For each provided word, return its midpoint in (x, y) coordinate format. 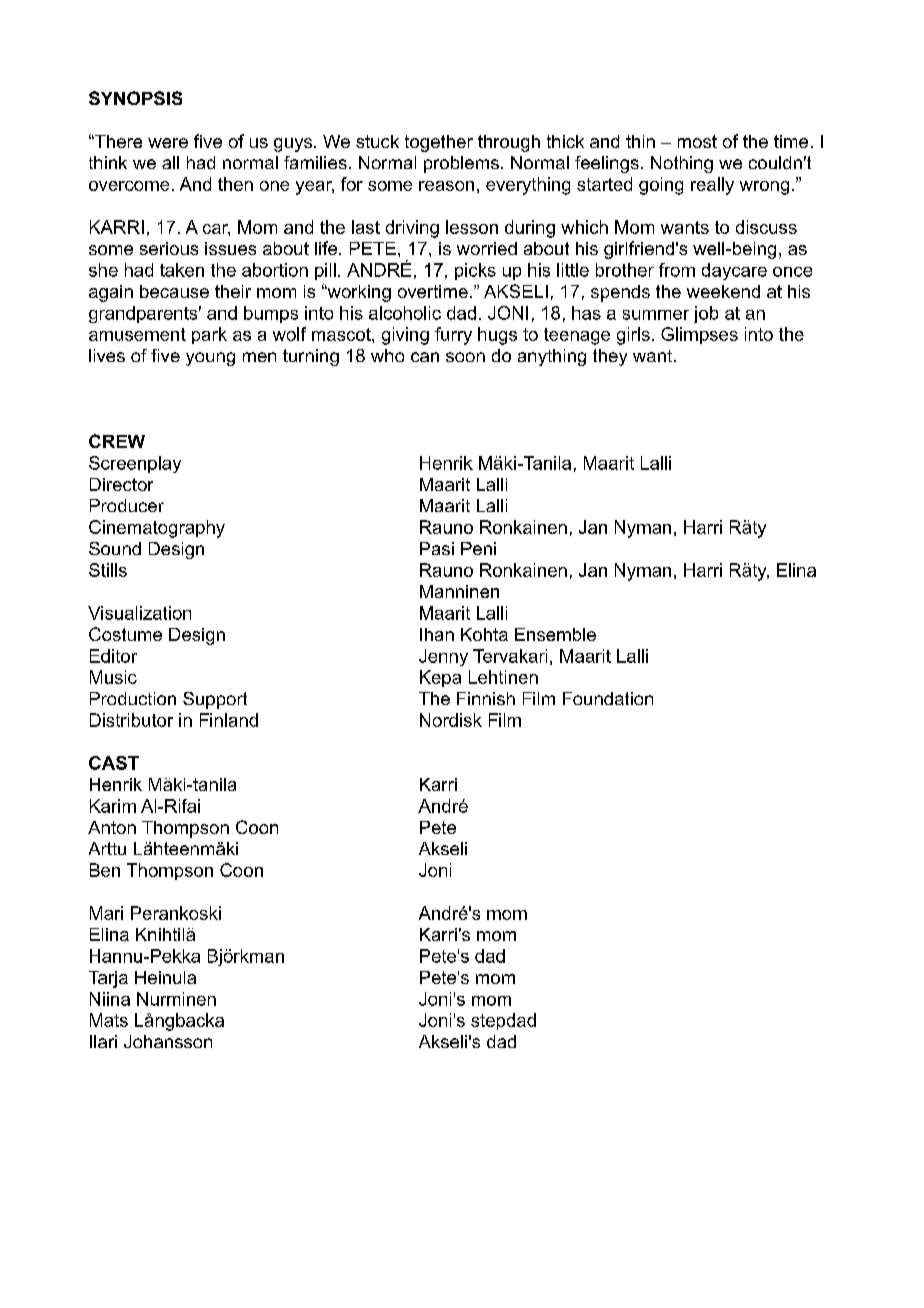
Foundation (608, 698)
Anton (112, 827)
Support (215, 700)
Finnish (486, 698)
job (706, 314)
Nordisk (451, 720)
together (439, 143)
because (174, 291)
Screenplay (135, 464)
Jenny (443, 657)
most (697, 141)
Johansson (168, 1041)
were (168, 143)
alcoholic (405, 313)
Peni (478, 548)
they (610, 357)
